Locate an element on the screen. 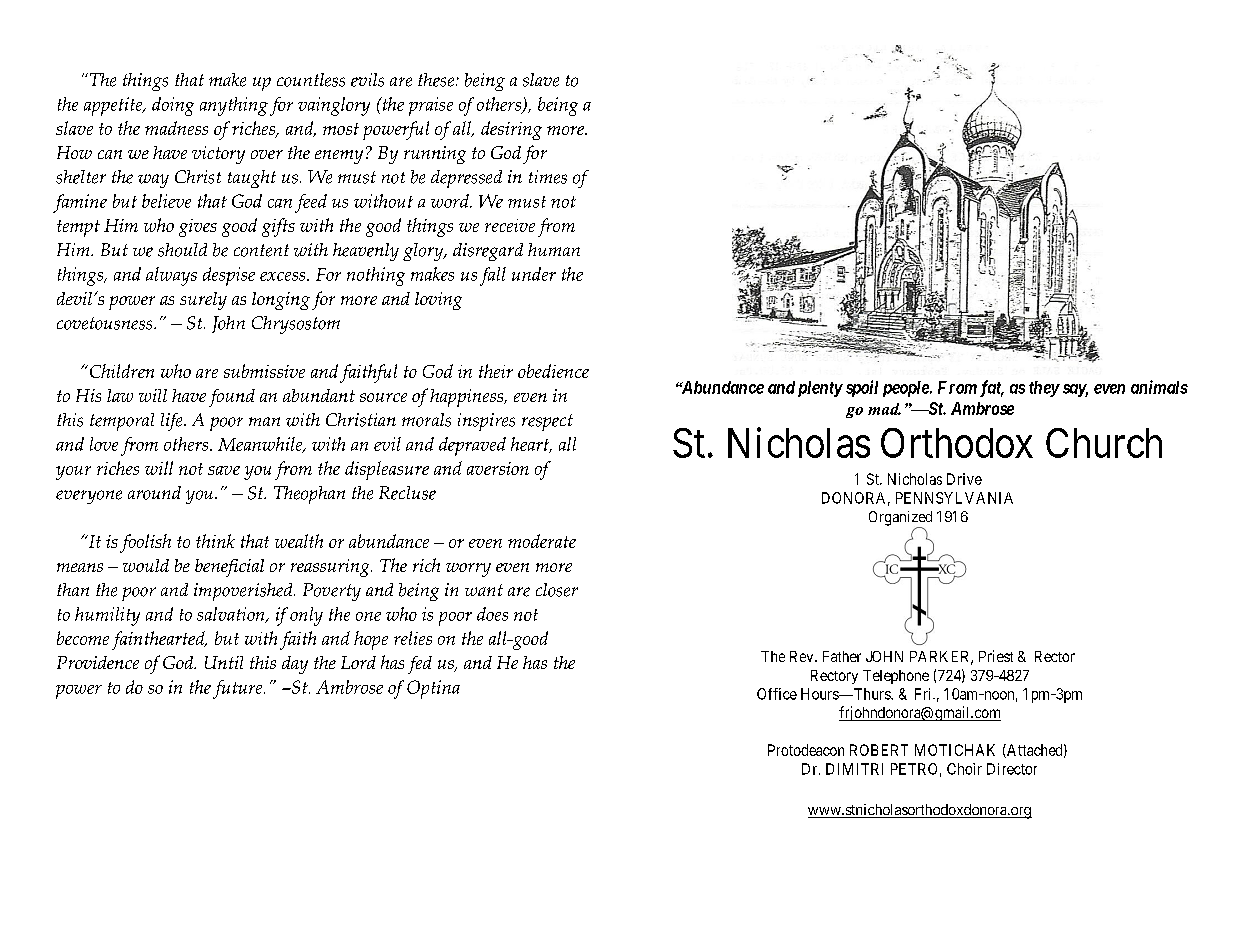  desiring is located at coordinates (511, 130).
